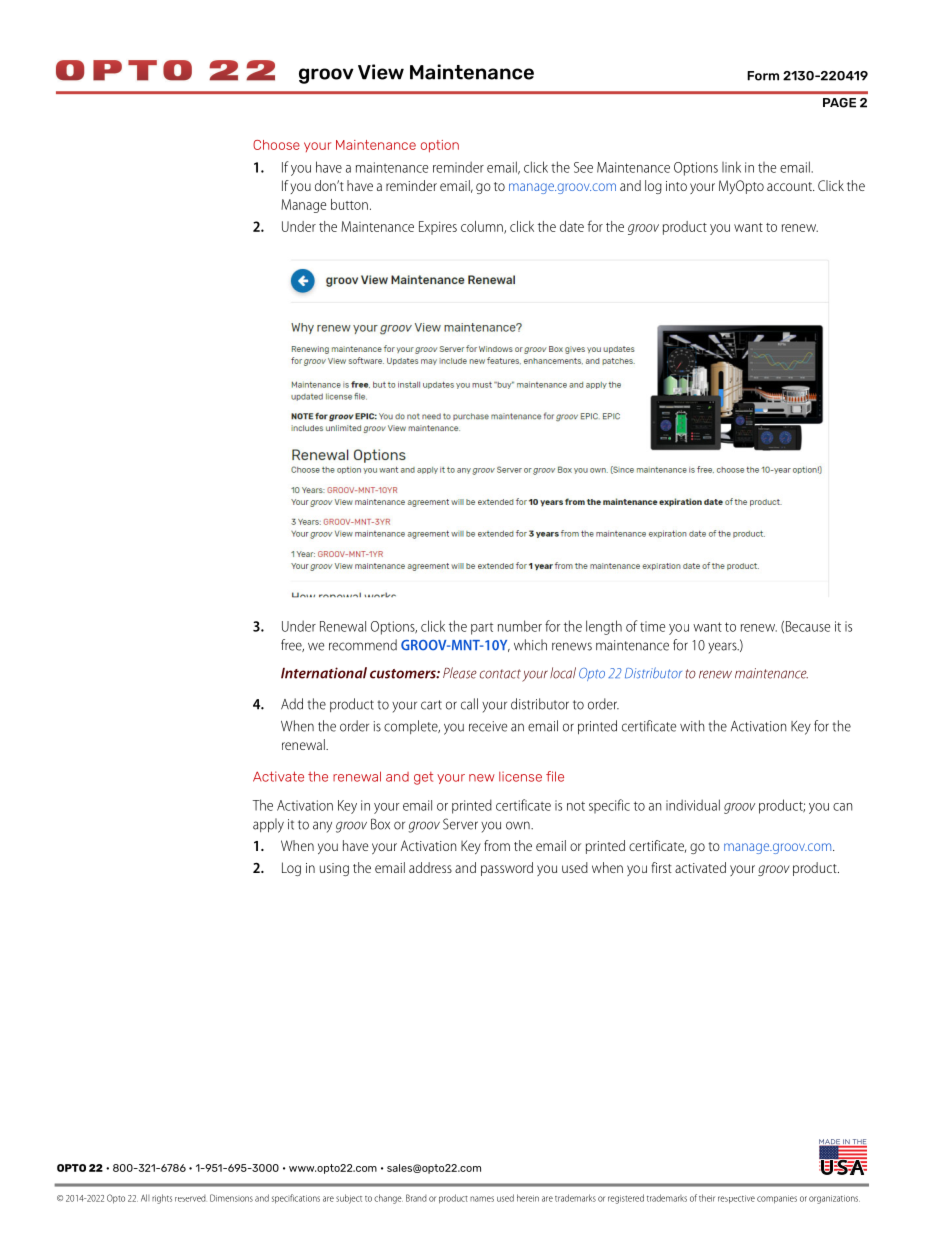 This document has height=1233, width=952. What do you see at coordinates (520, 626) in the document?
I see `number` at bounding box center [520, 626].
